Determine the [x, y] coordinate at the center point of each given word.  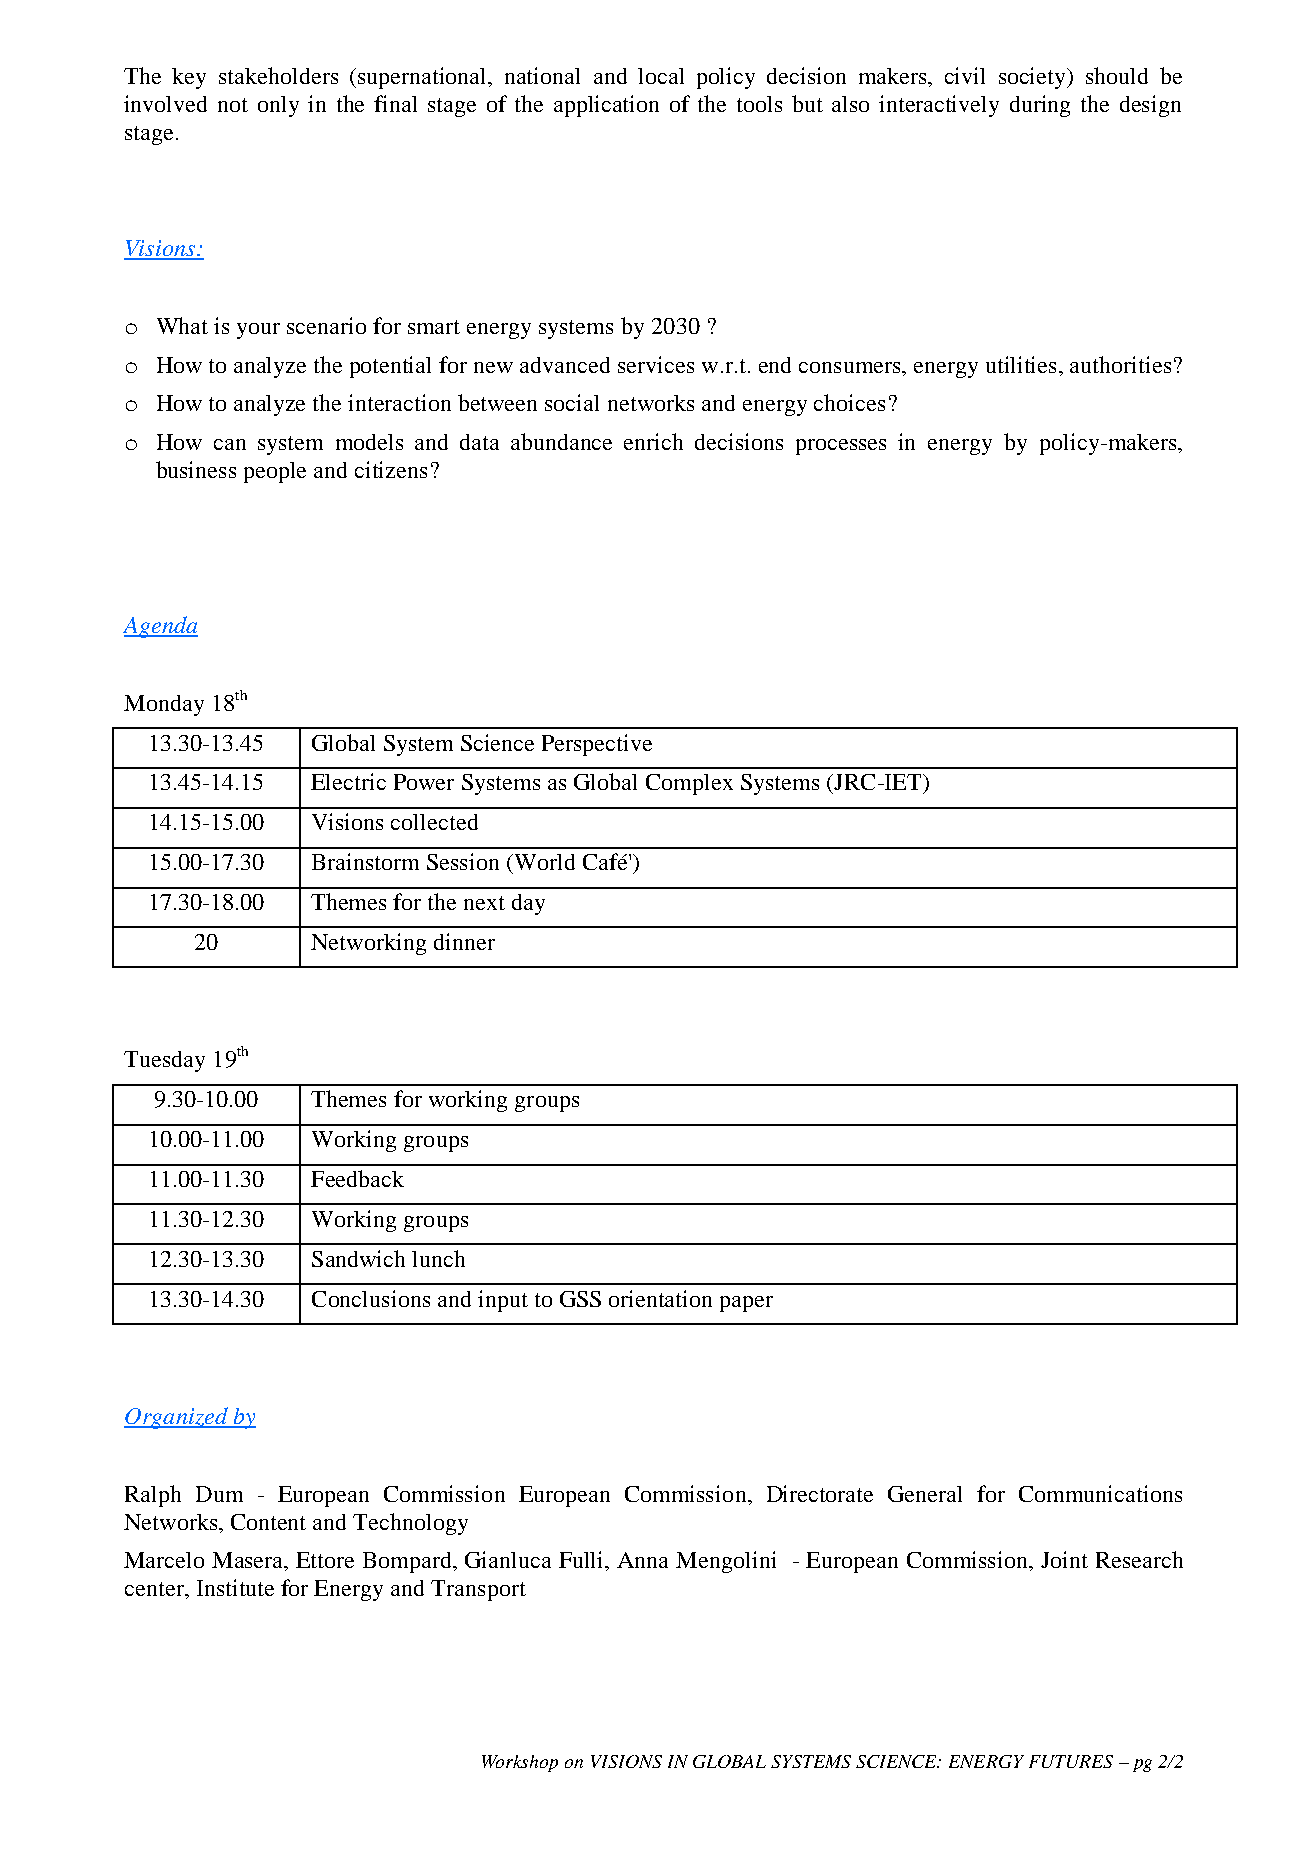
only [278, 106]
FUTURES [1071, 1761]
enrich [653, 441]
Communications [1100, 1493]
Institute [235, 1587]
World [543, 862]
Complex [689, 784]
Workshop [520, 1763]
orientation [660, 1298]
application [606, 106]
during [1040, 106]
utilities [1023, 364]
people [275, 472]
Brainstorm [365, 861]
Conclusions [371, 1298]
